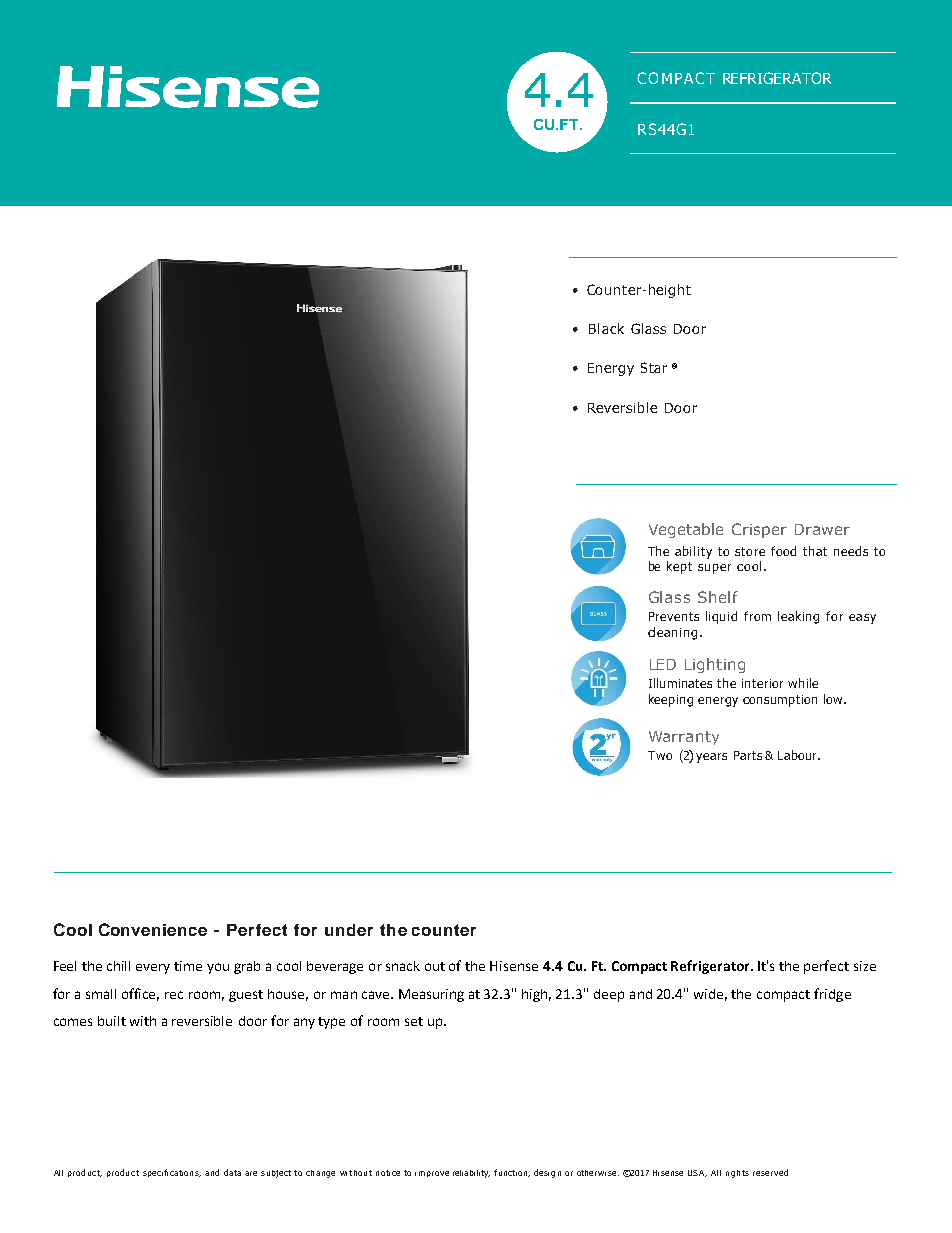 Image resolution: width=952 pixels, height=1233 pixels. I want to click on Black, so click(606, 328).
